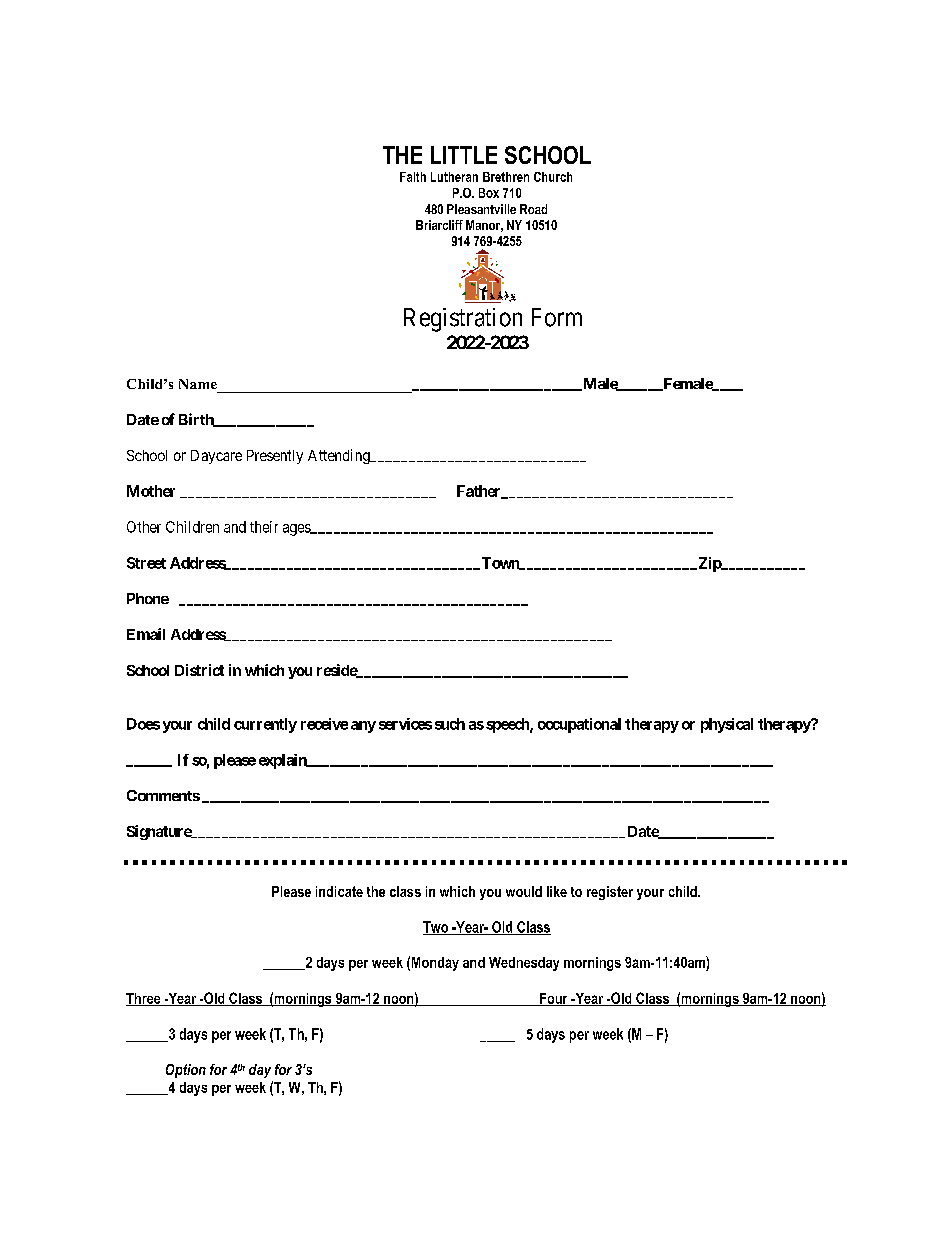 The height and width of the image is (1233, 952). Describe the element at coordinates (553, 177) in the image. I see `Church` at that location.
